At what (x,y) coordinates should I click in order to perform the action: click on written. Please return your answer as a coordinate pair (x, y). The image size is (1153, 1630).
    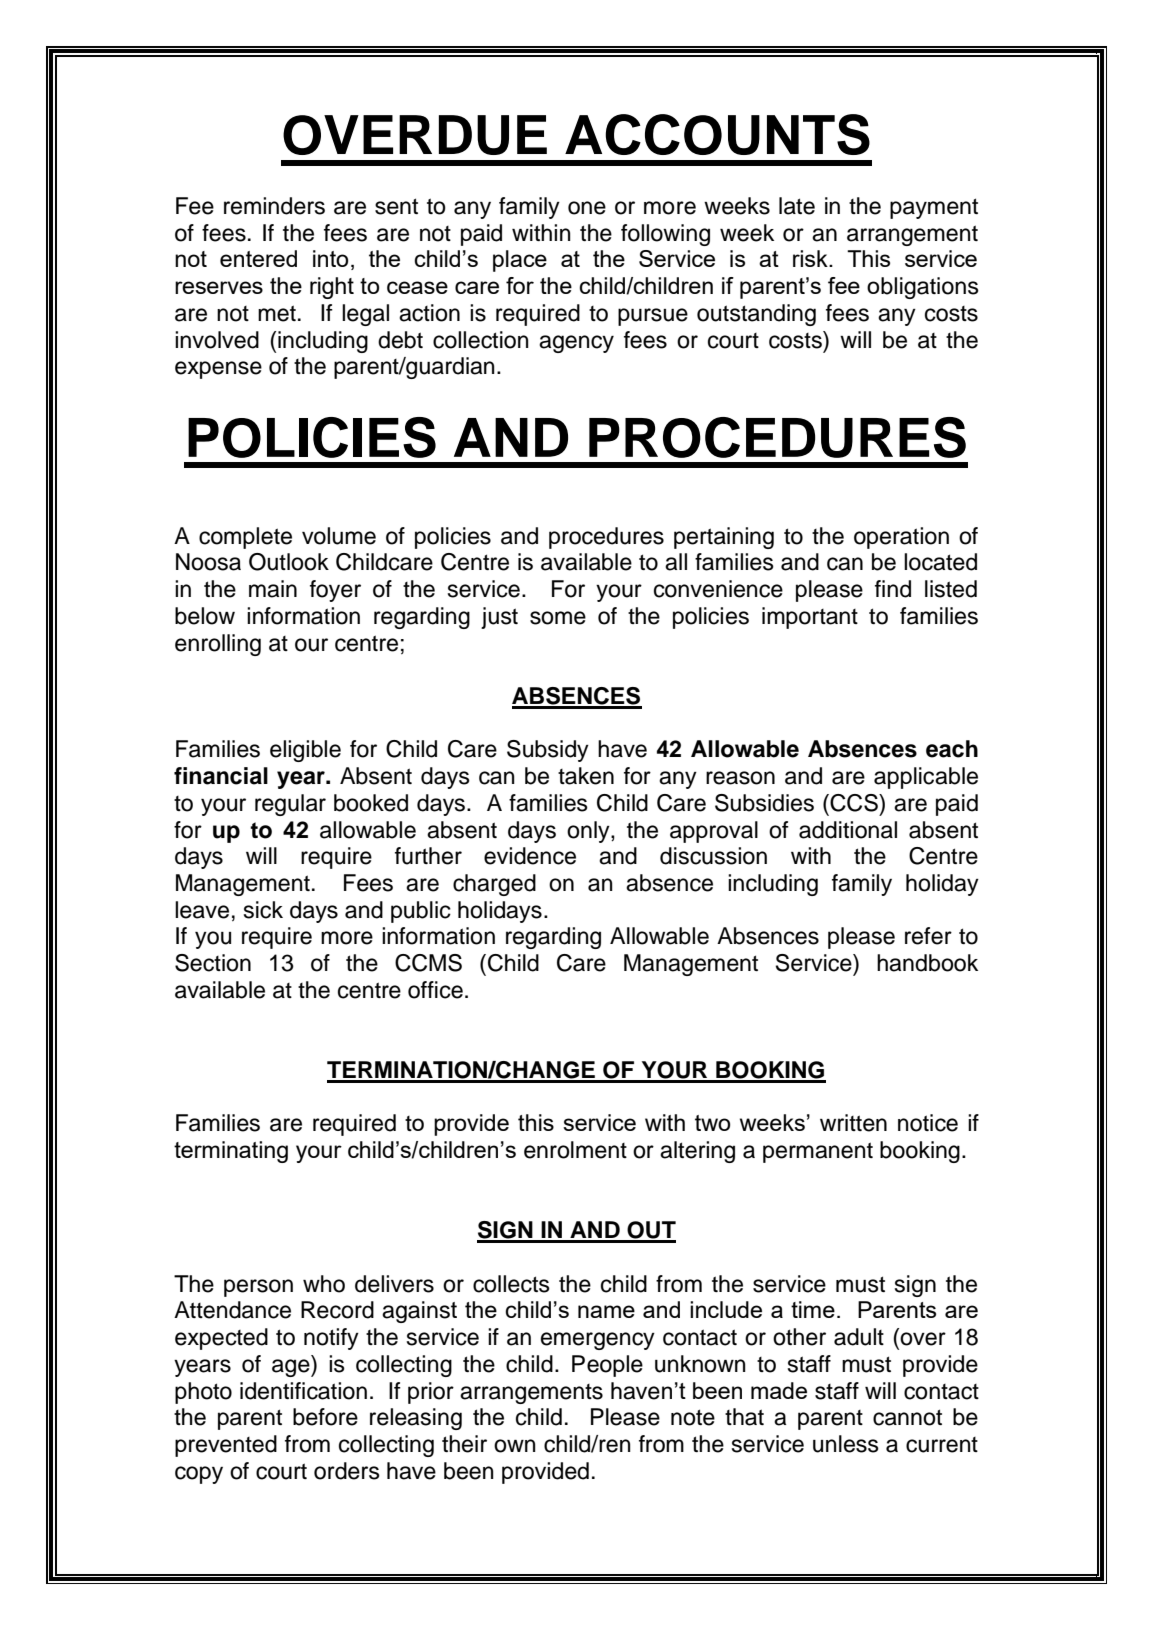
    Looking at the image, I should click on (853, 1123).
